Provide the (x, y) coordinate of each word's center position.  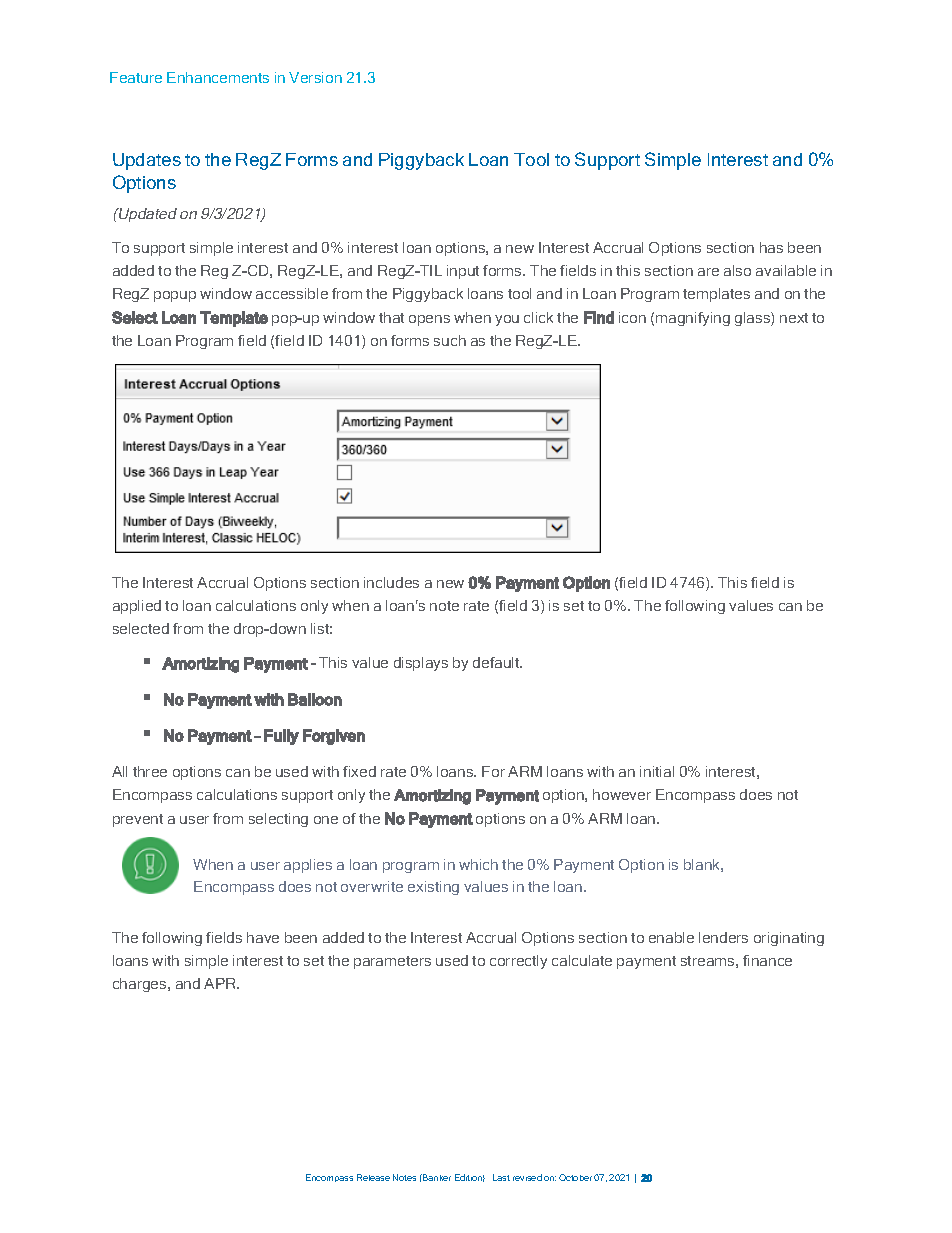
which (478, 864)
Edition (470, 1178)
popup (175, 296)
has (771, 247)
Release (373, 1177)
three (150, 771)
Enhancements (218, 77)
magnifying (693, 319)
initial (657, 771)
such (450, 340)
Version (315, 77)
